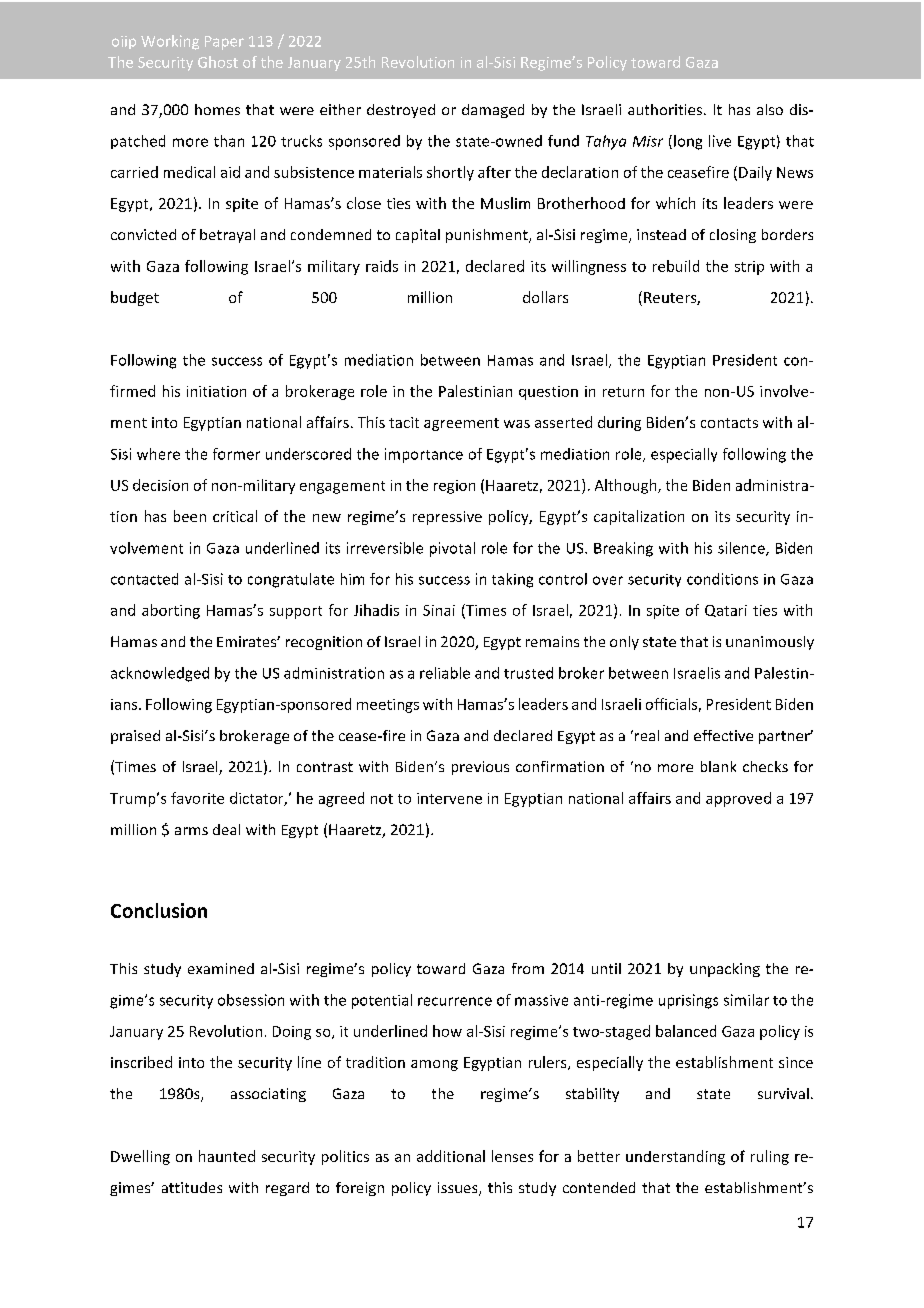 This screenshot has width=924, height=1308. I want to click on haunted, so click(227, 1156).
